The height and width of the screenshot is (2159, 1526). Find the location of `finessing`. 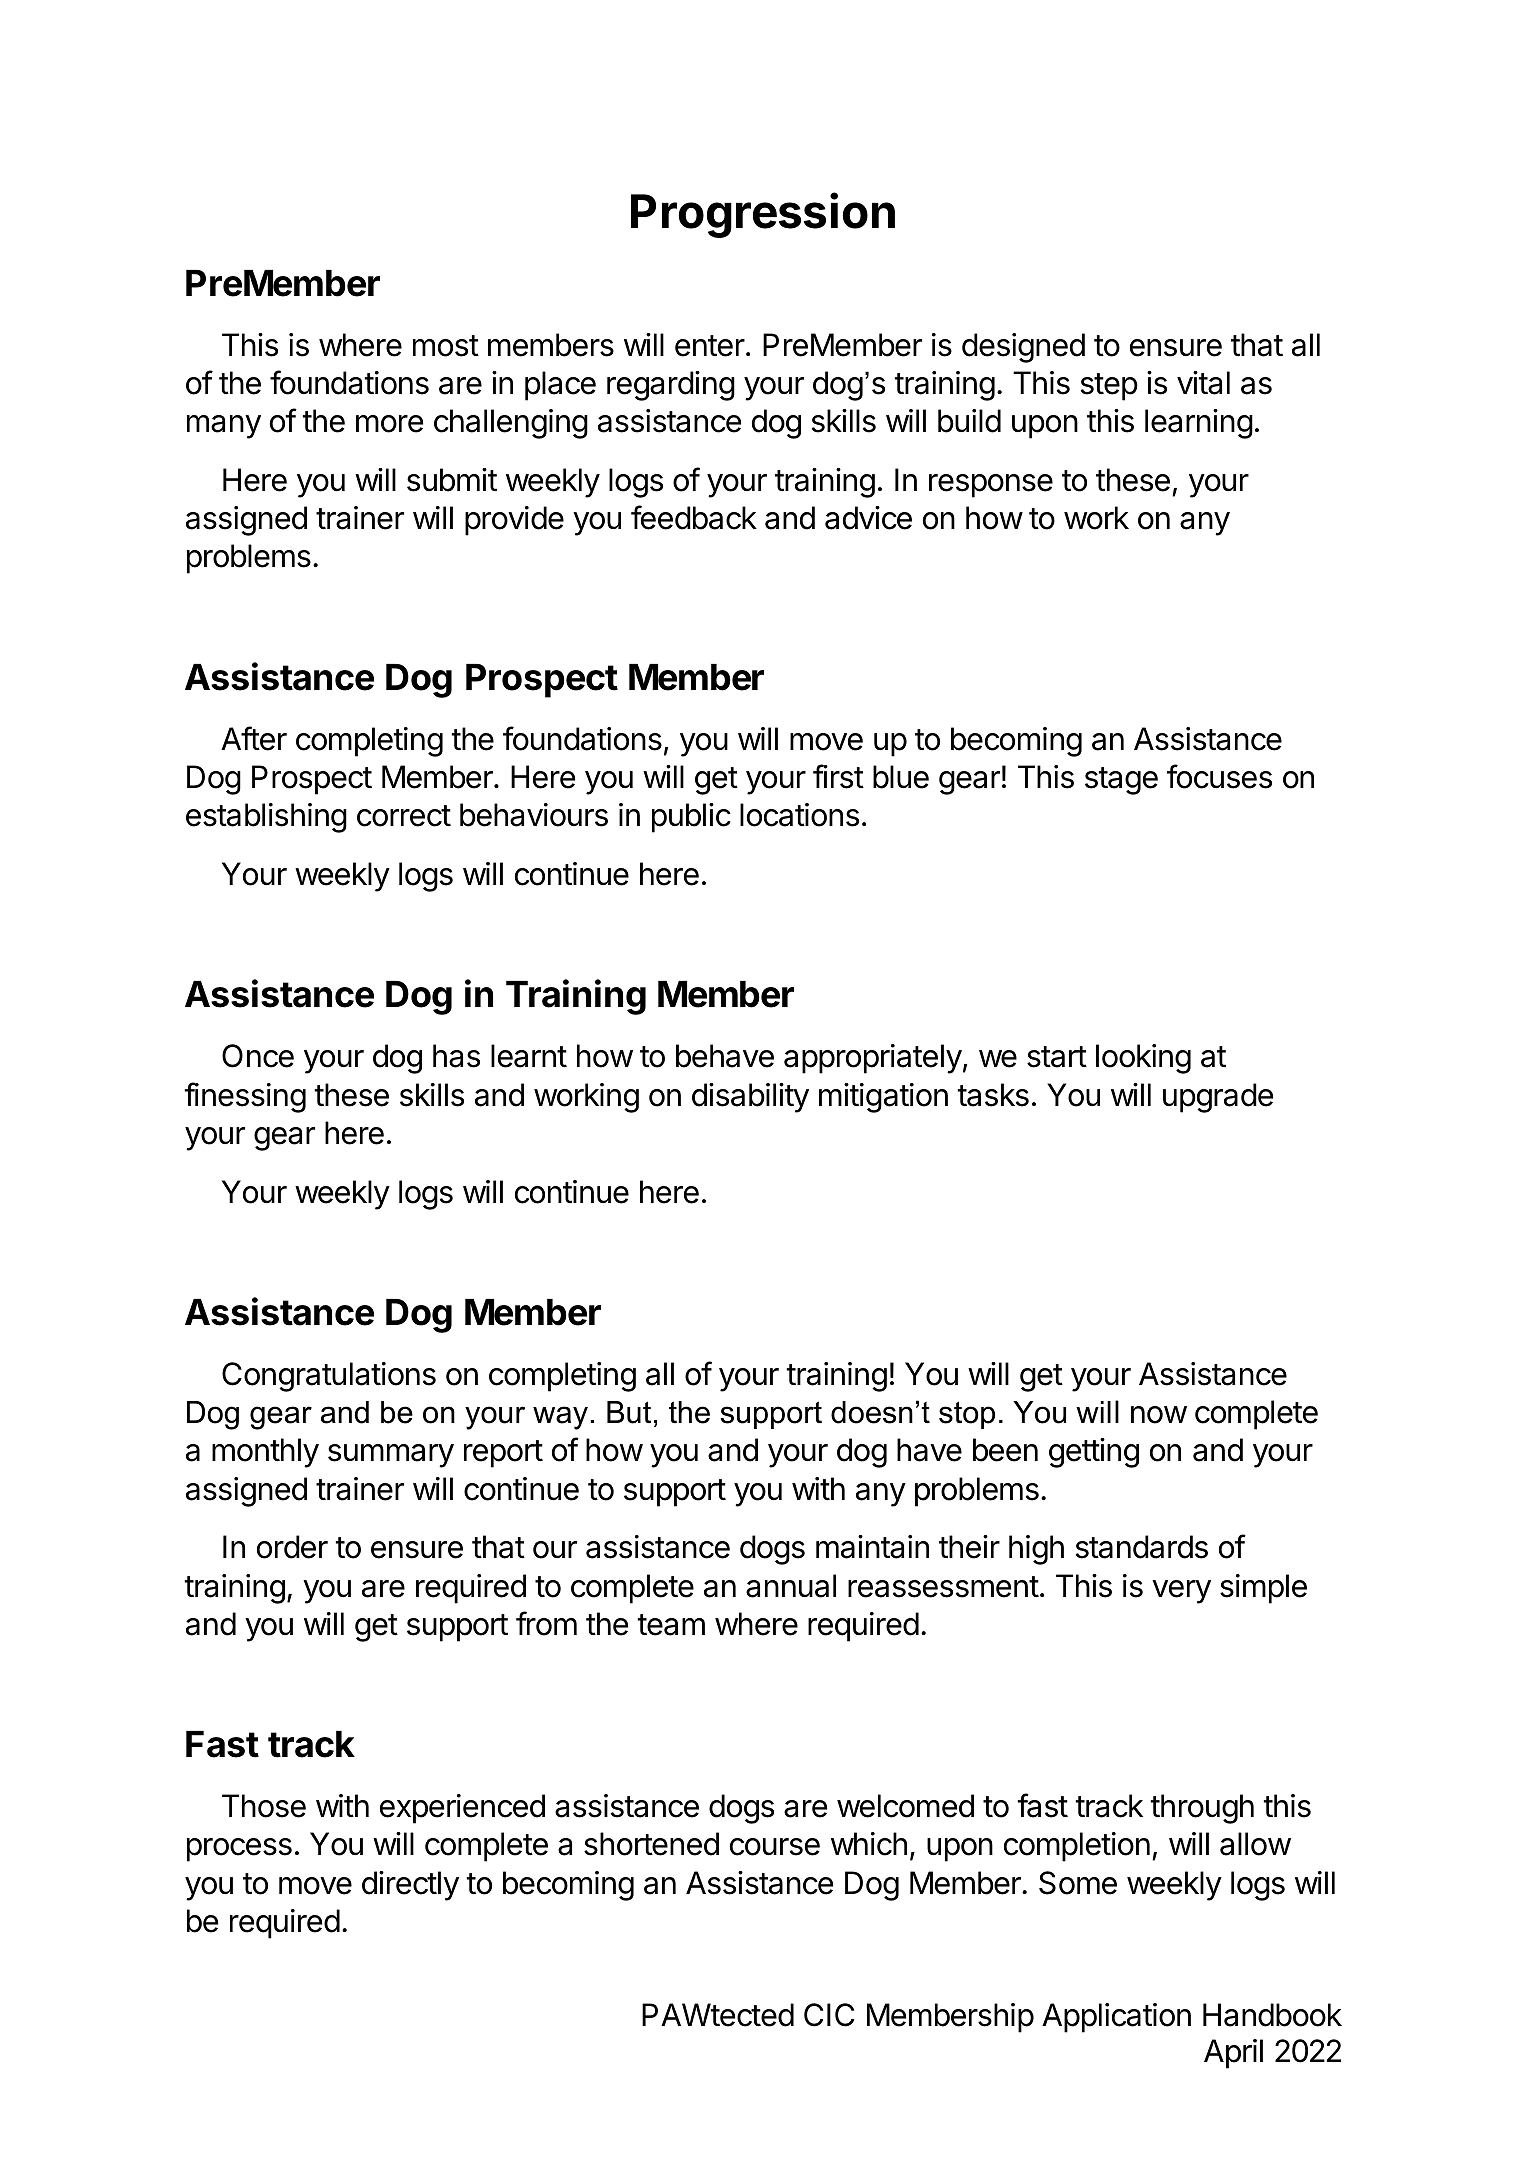

finessing is located at coordinates (245, 1097).
